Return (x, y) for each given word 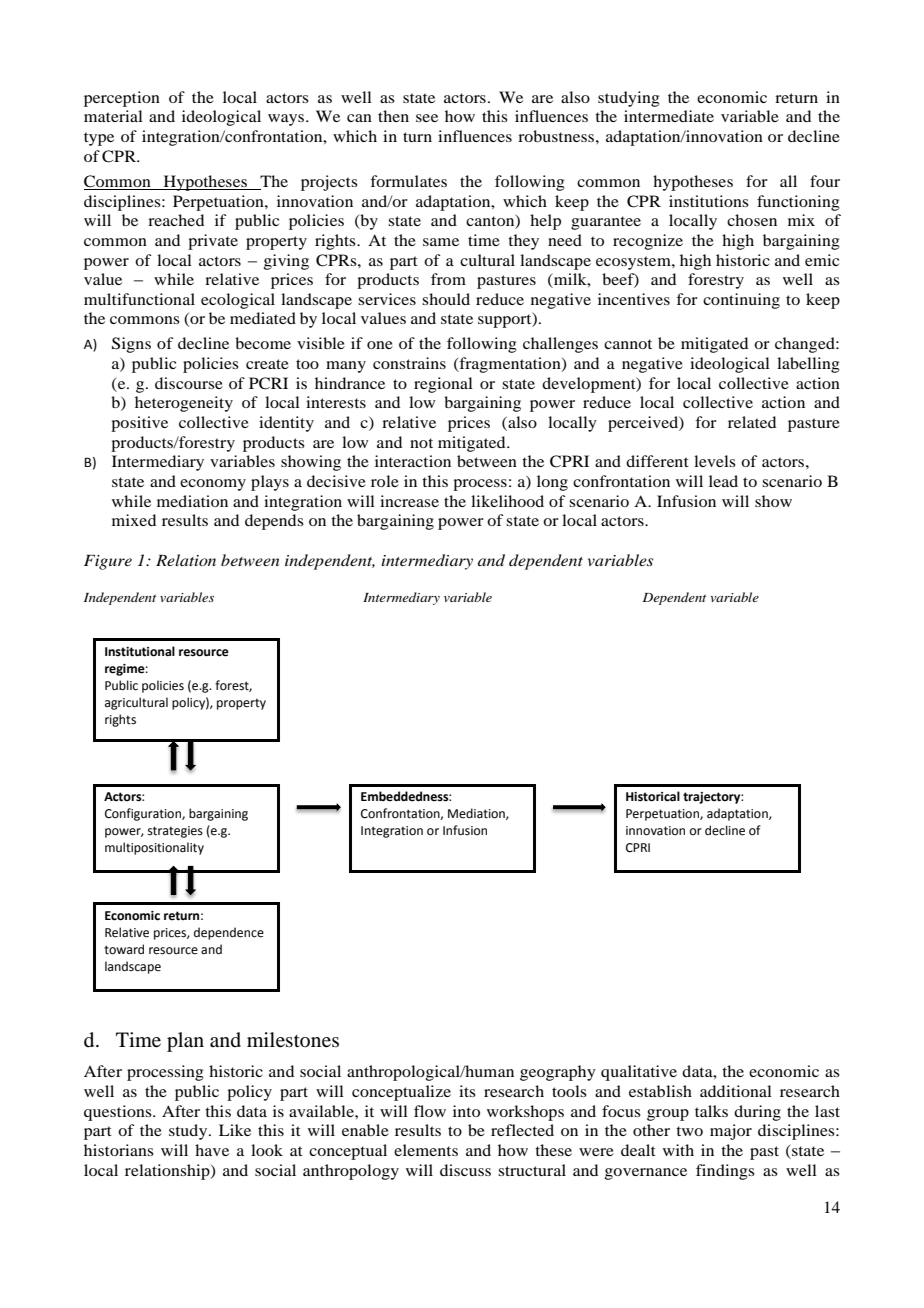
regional (443, 385)
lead (723, 481)
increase (409, 501)
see (427, 118)
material (113, 116)
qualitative (639, 1073)
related (752, 422)
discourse (189, 383)
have (212, 1150)
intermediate (669, 116)
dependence (229, 933)
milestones (293, 1040)
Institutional (140, 651)
